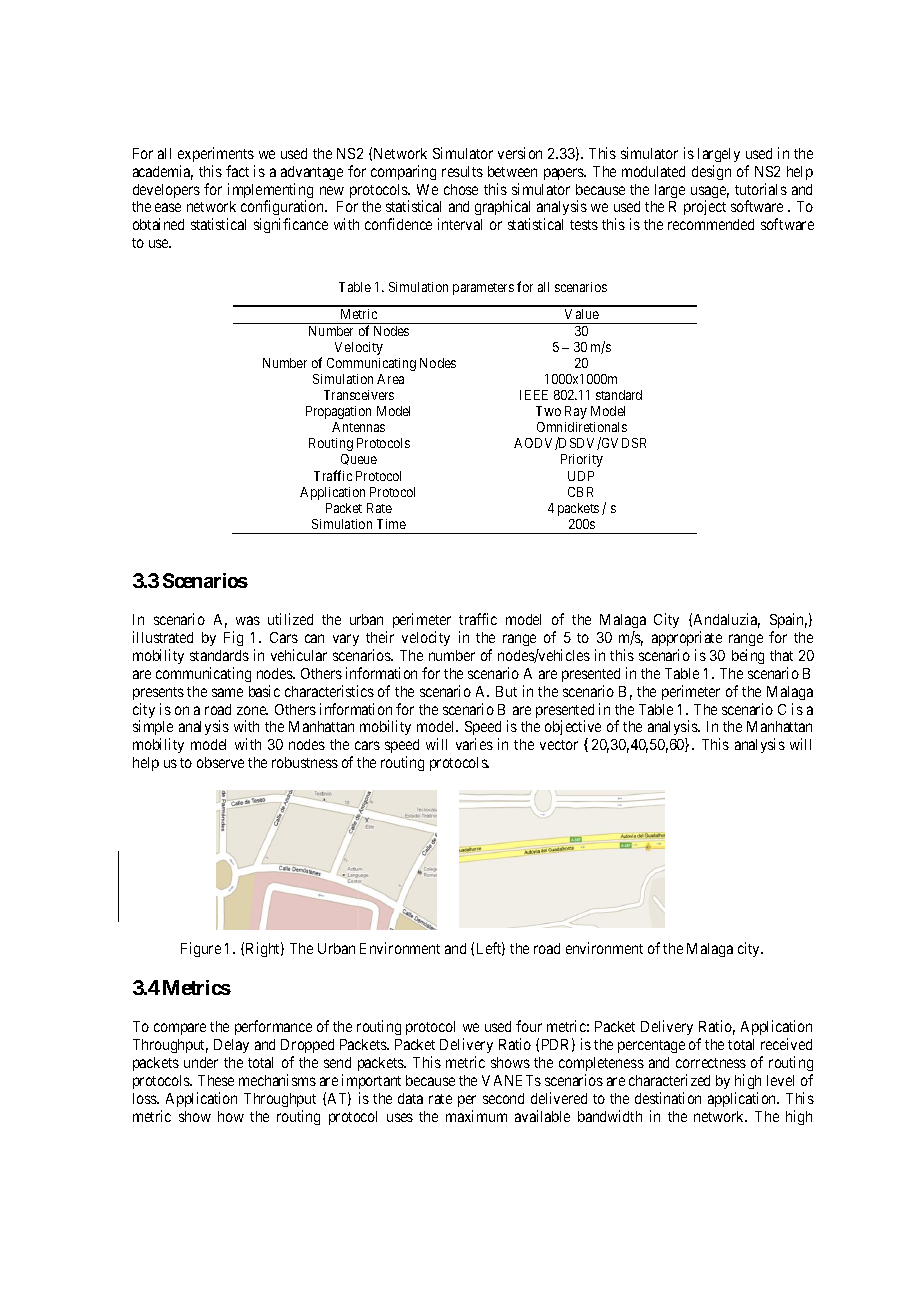  Describe the element at coordinates (474, 744) in the image. I see `varies` at that location.
